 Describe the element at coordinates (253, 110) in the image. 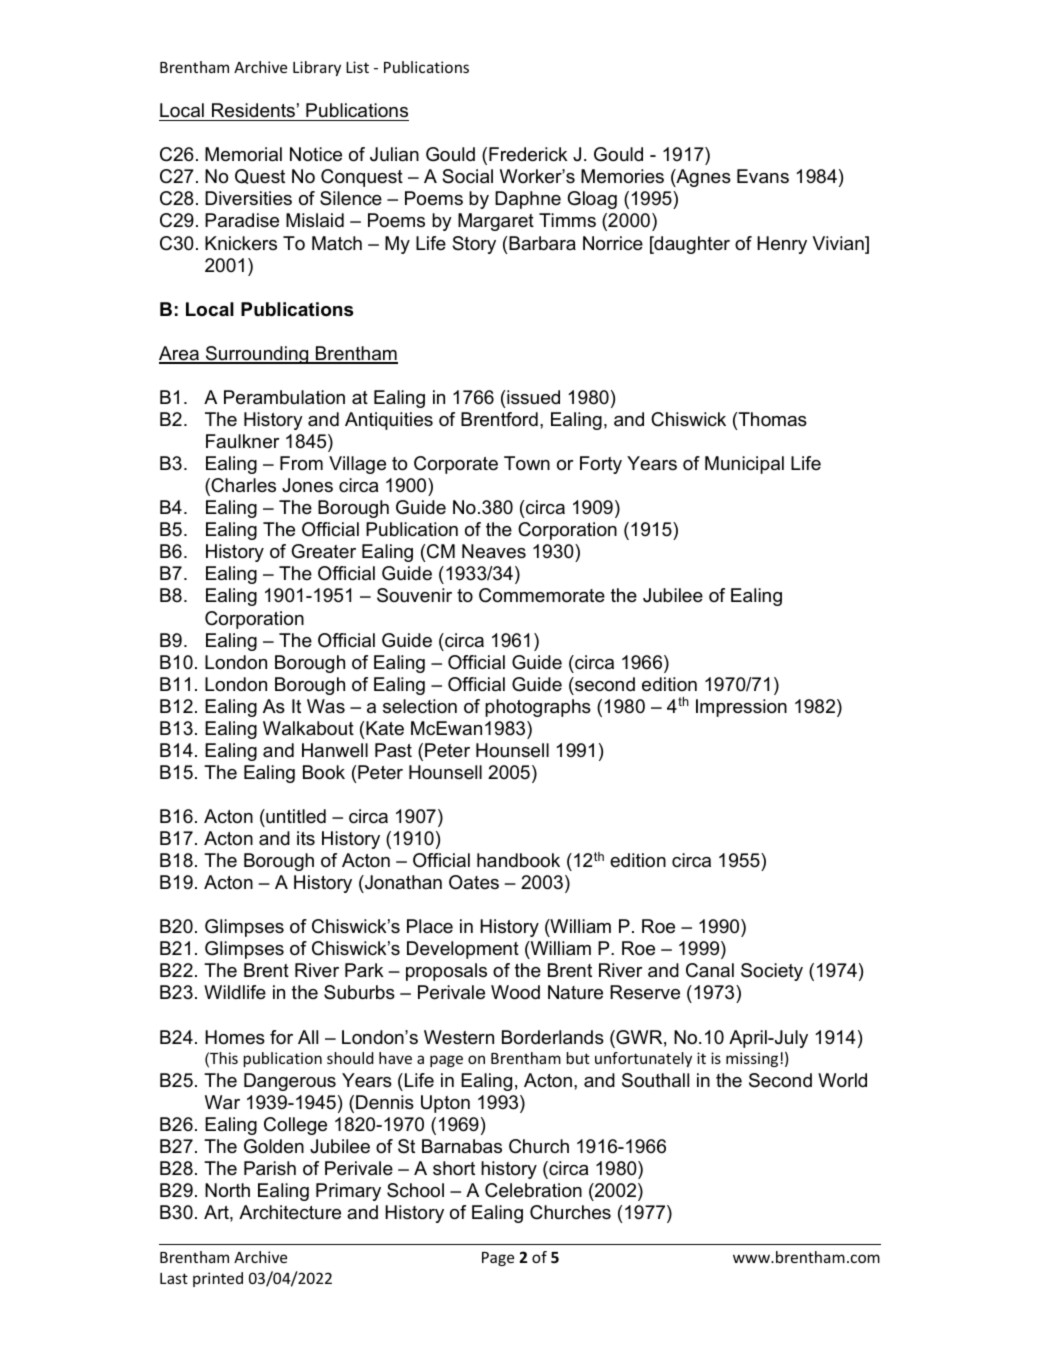

I see `Residents` at that location.
